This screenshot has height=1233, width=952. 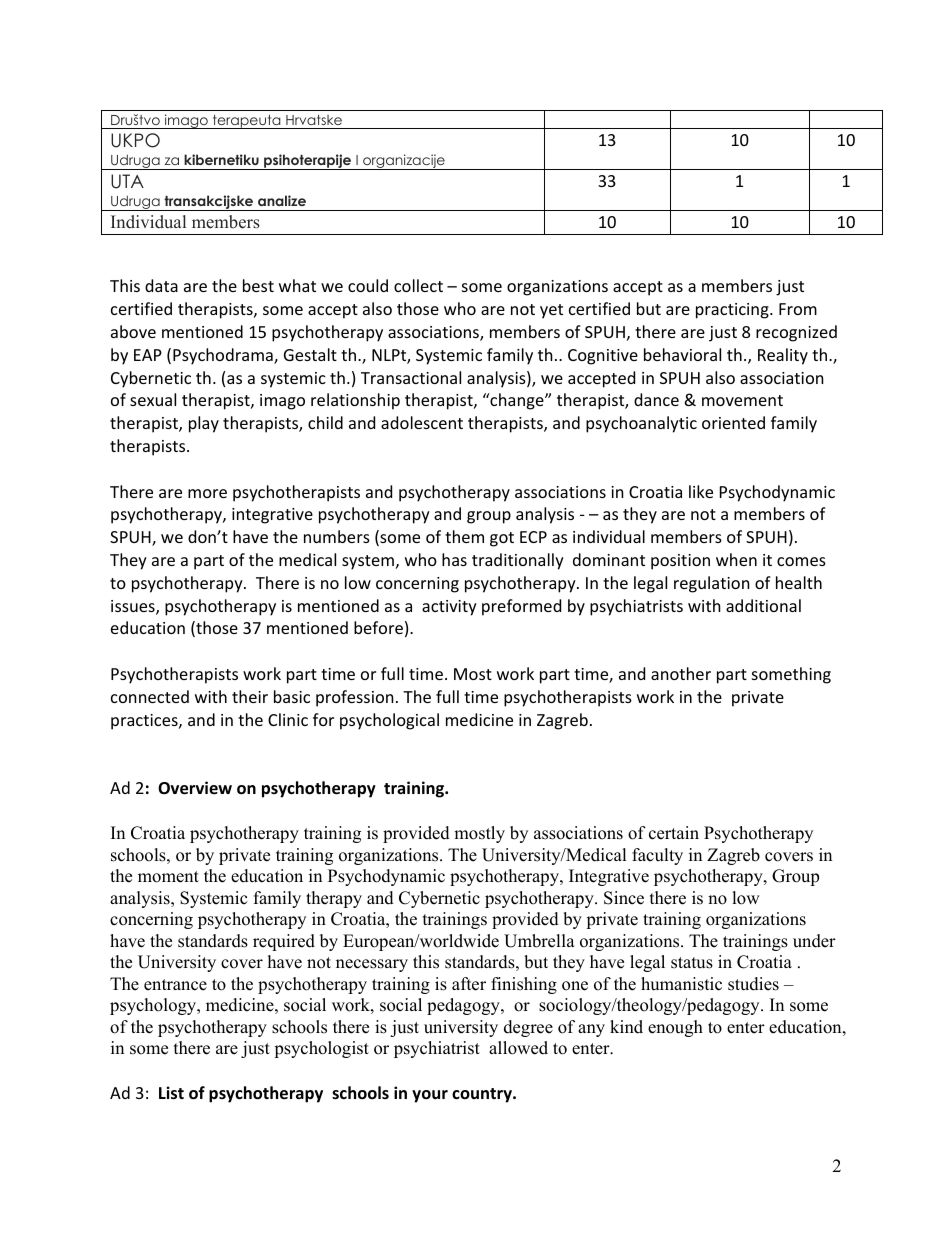 What do you see at coordinates (657, 856) in the screenshot?
I see `faculty` at bounding box center [657, 856].
